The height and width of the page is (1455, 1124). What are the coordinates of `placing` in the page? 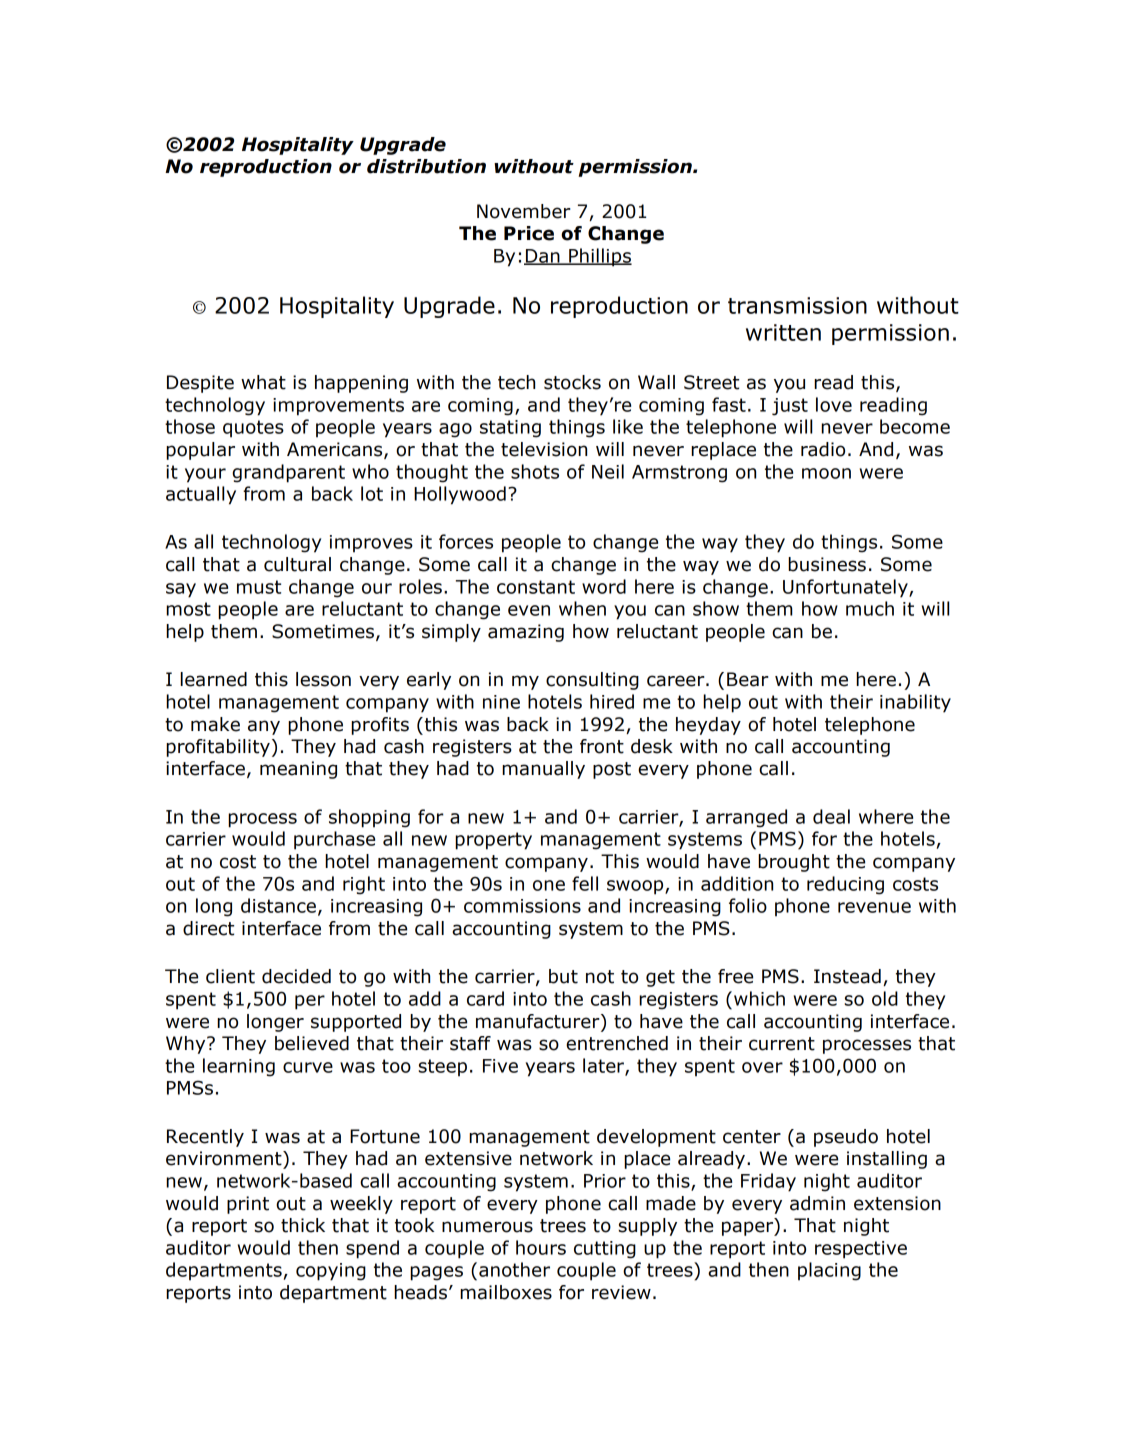 It's located at (829, 1271).
